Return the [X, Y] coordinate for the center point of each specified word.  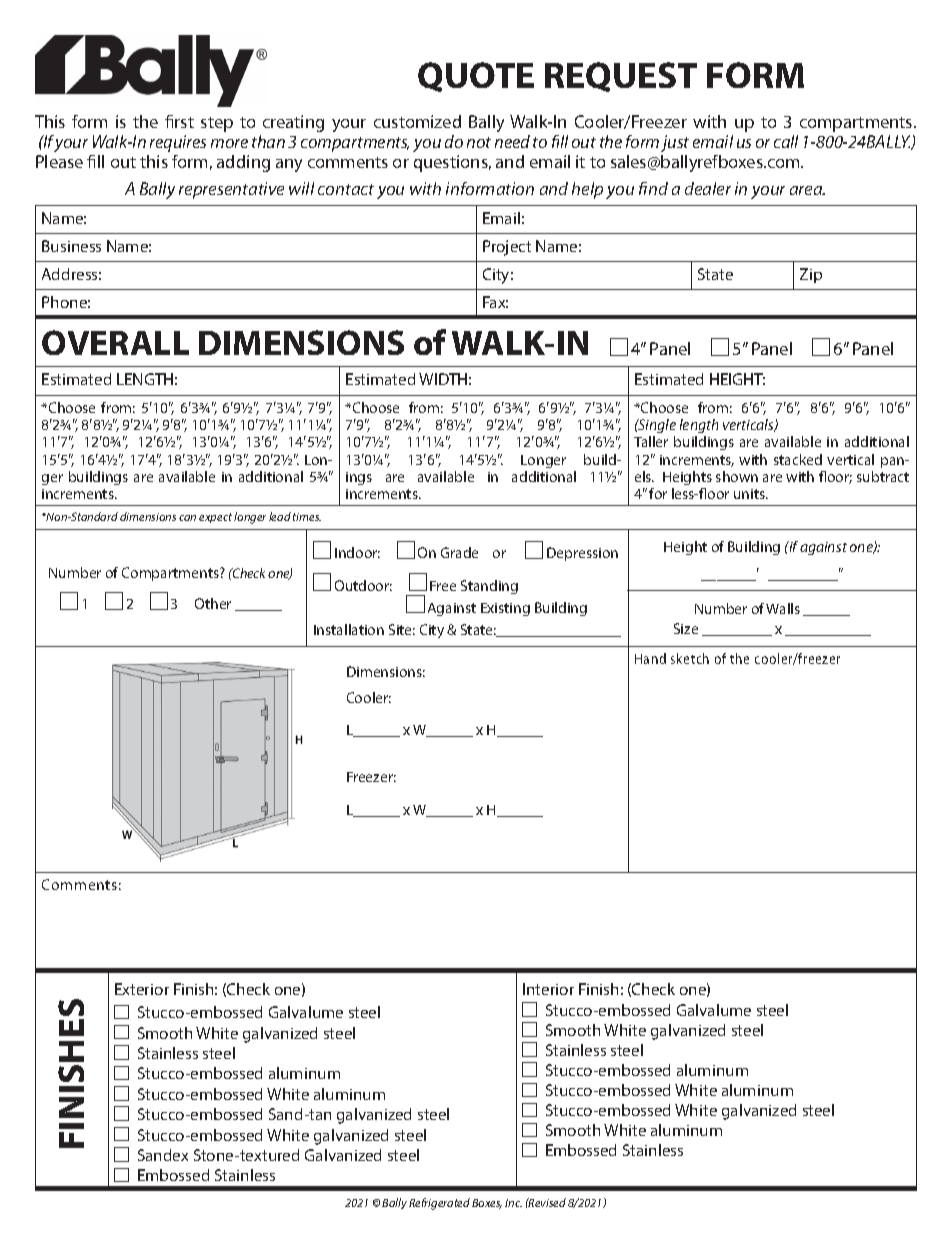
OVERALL [115, 342]
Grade [459, 552]
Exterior [142, 989]
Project [507, 248]
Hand [650, 658]
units [750, 494]
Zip [811, 275]
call [786, 141]
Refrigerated [439, 1204]
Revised [546, 1202]
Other [213, 603]
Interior [548, 989]
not [479, 142]
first [179, 121]
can [187, 518]
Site [402, 629]
